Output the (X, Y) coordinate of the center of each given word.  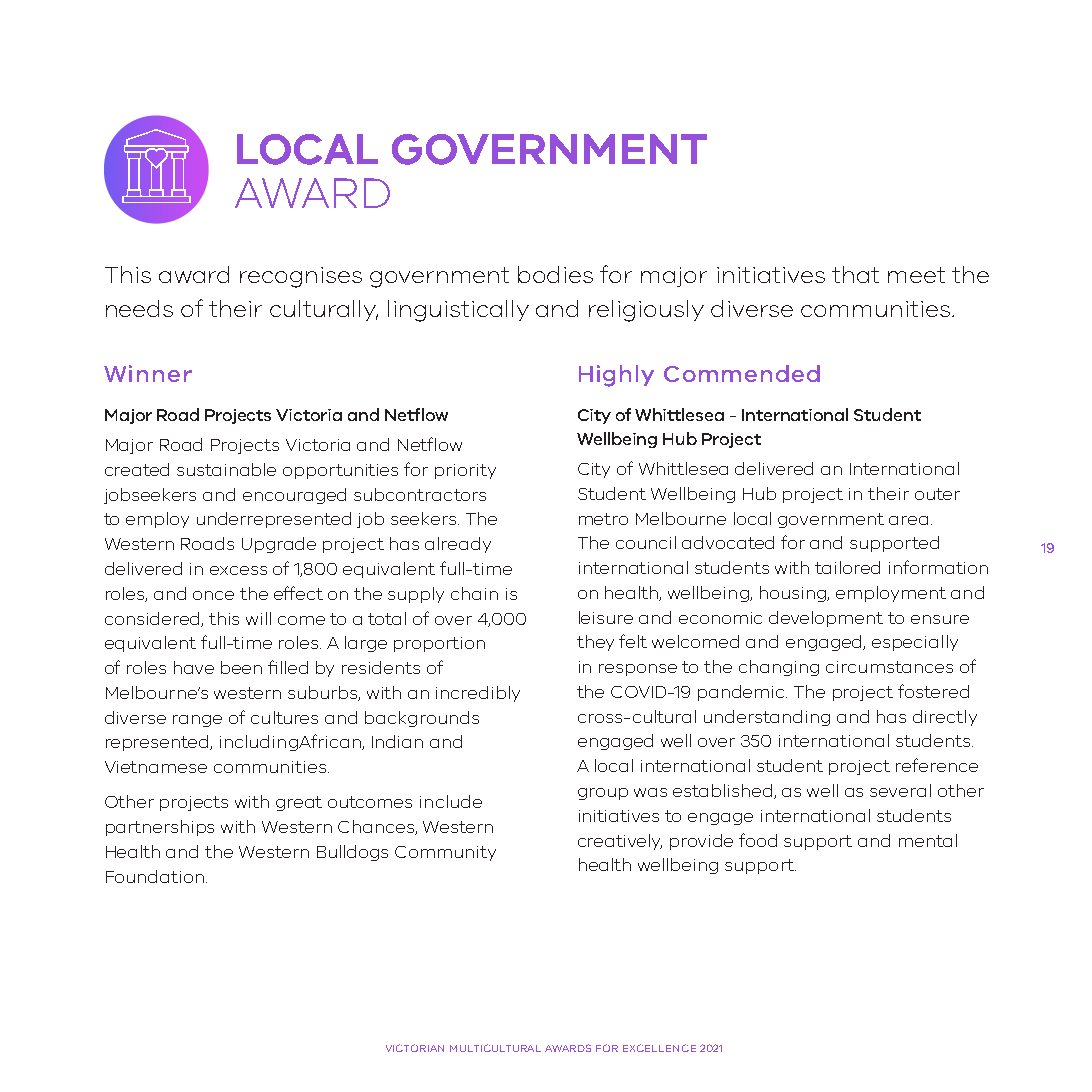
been (241, 667)
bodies (555, 274)
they (595, 643)
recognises (301, 277)
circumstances (889, 667)
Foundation (155, 876)
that (855, 274)
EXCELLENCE (659, 1048)
